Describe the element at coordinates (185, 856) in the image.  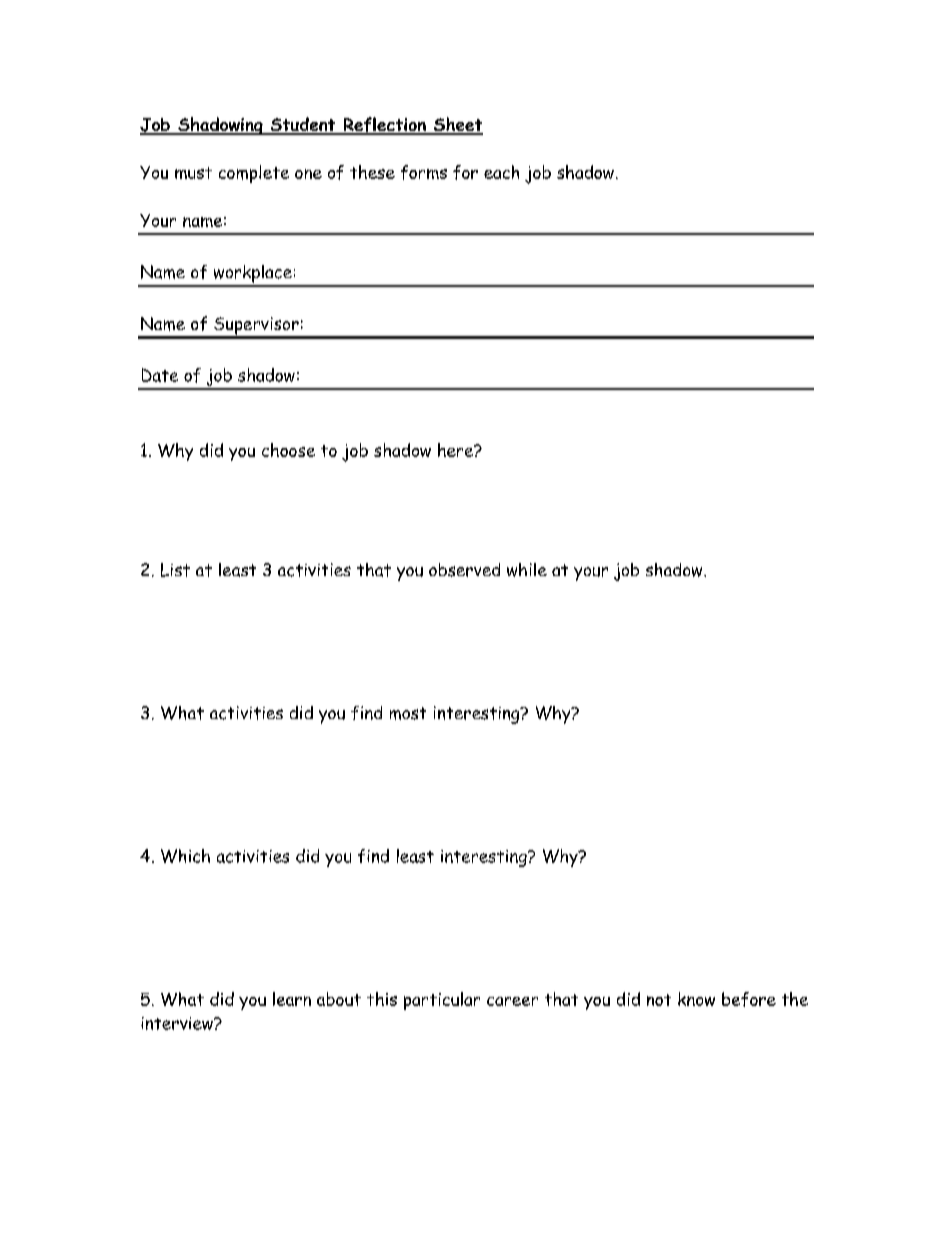
I see `Which` at that location.
